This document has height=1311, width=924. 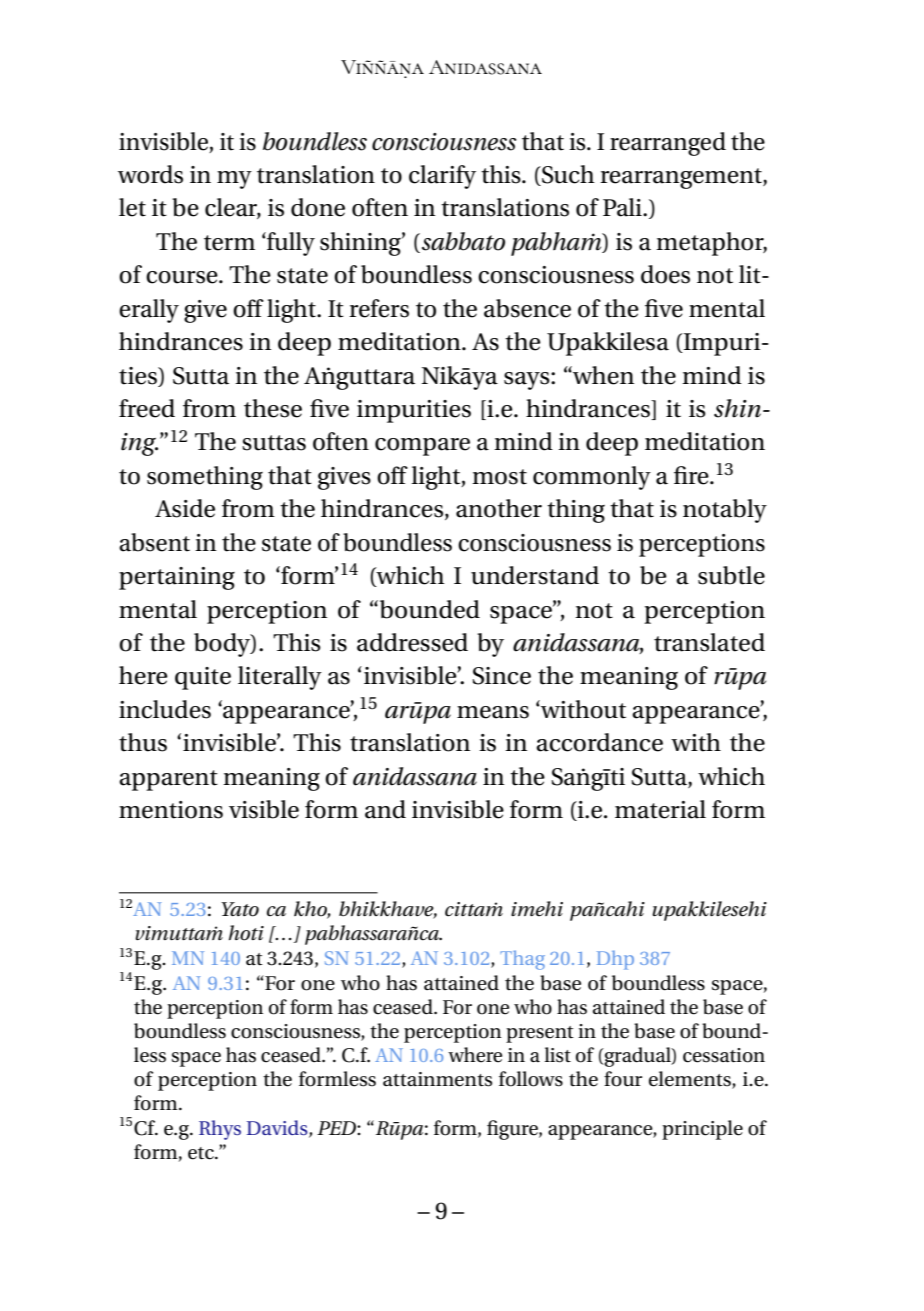 I want to click on quite, so click(x=203, y=678).
